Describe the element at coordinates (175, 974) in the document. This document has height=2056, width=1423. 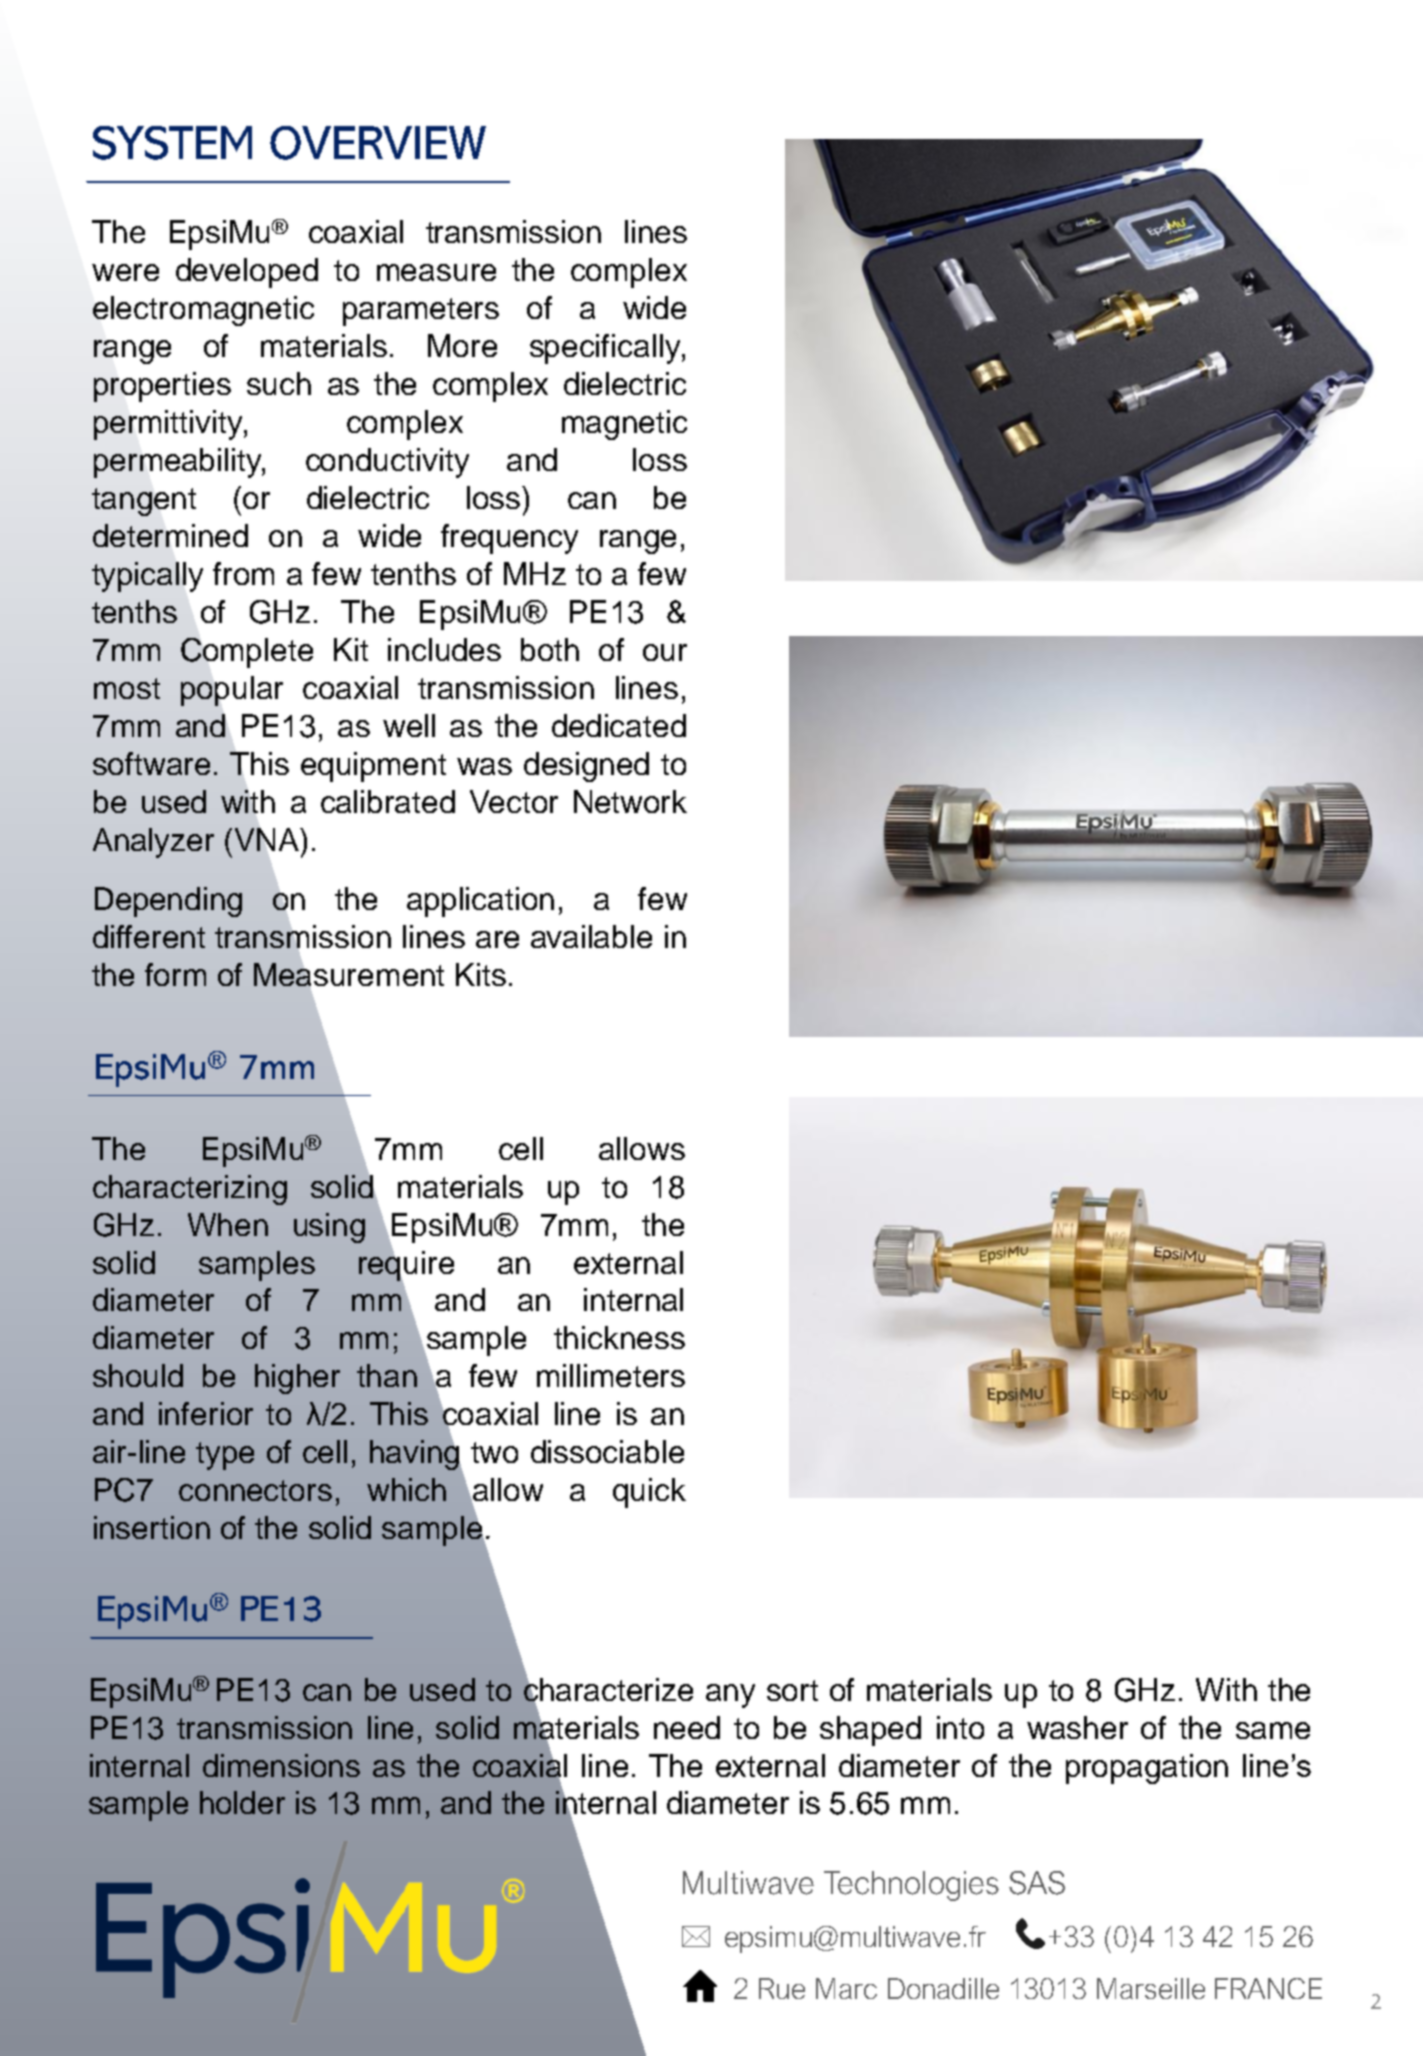
I see `form` at that location.
